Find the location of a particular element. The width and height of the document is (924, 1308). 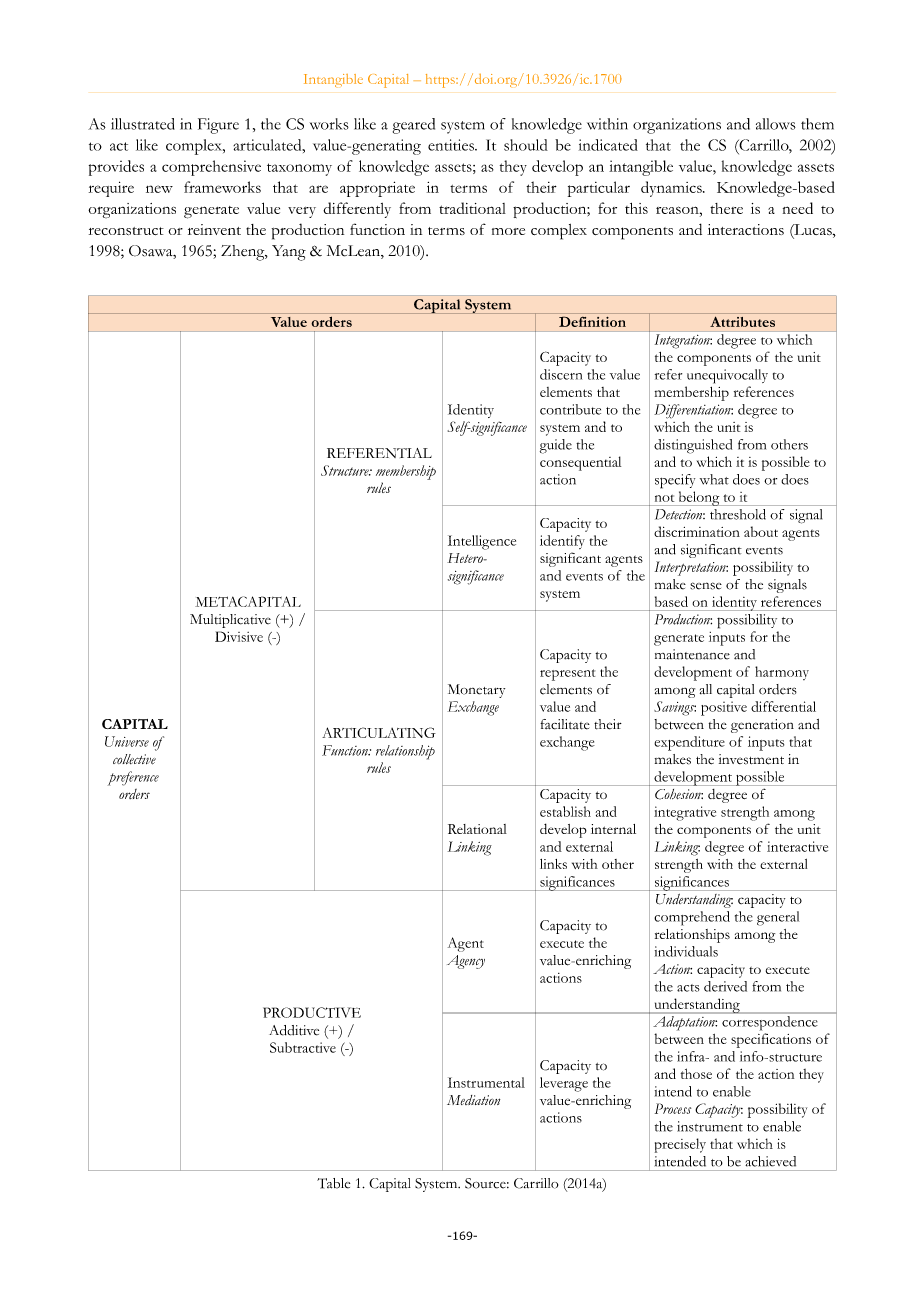

what is located at coordinates (714, 479).
